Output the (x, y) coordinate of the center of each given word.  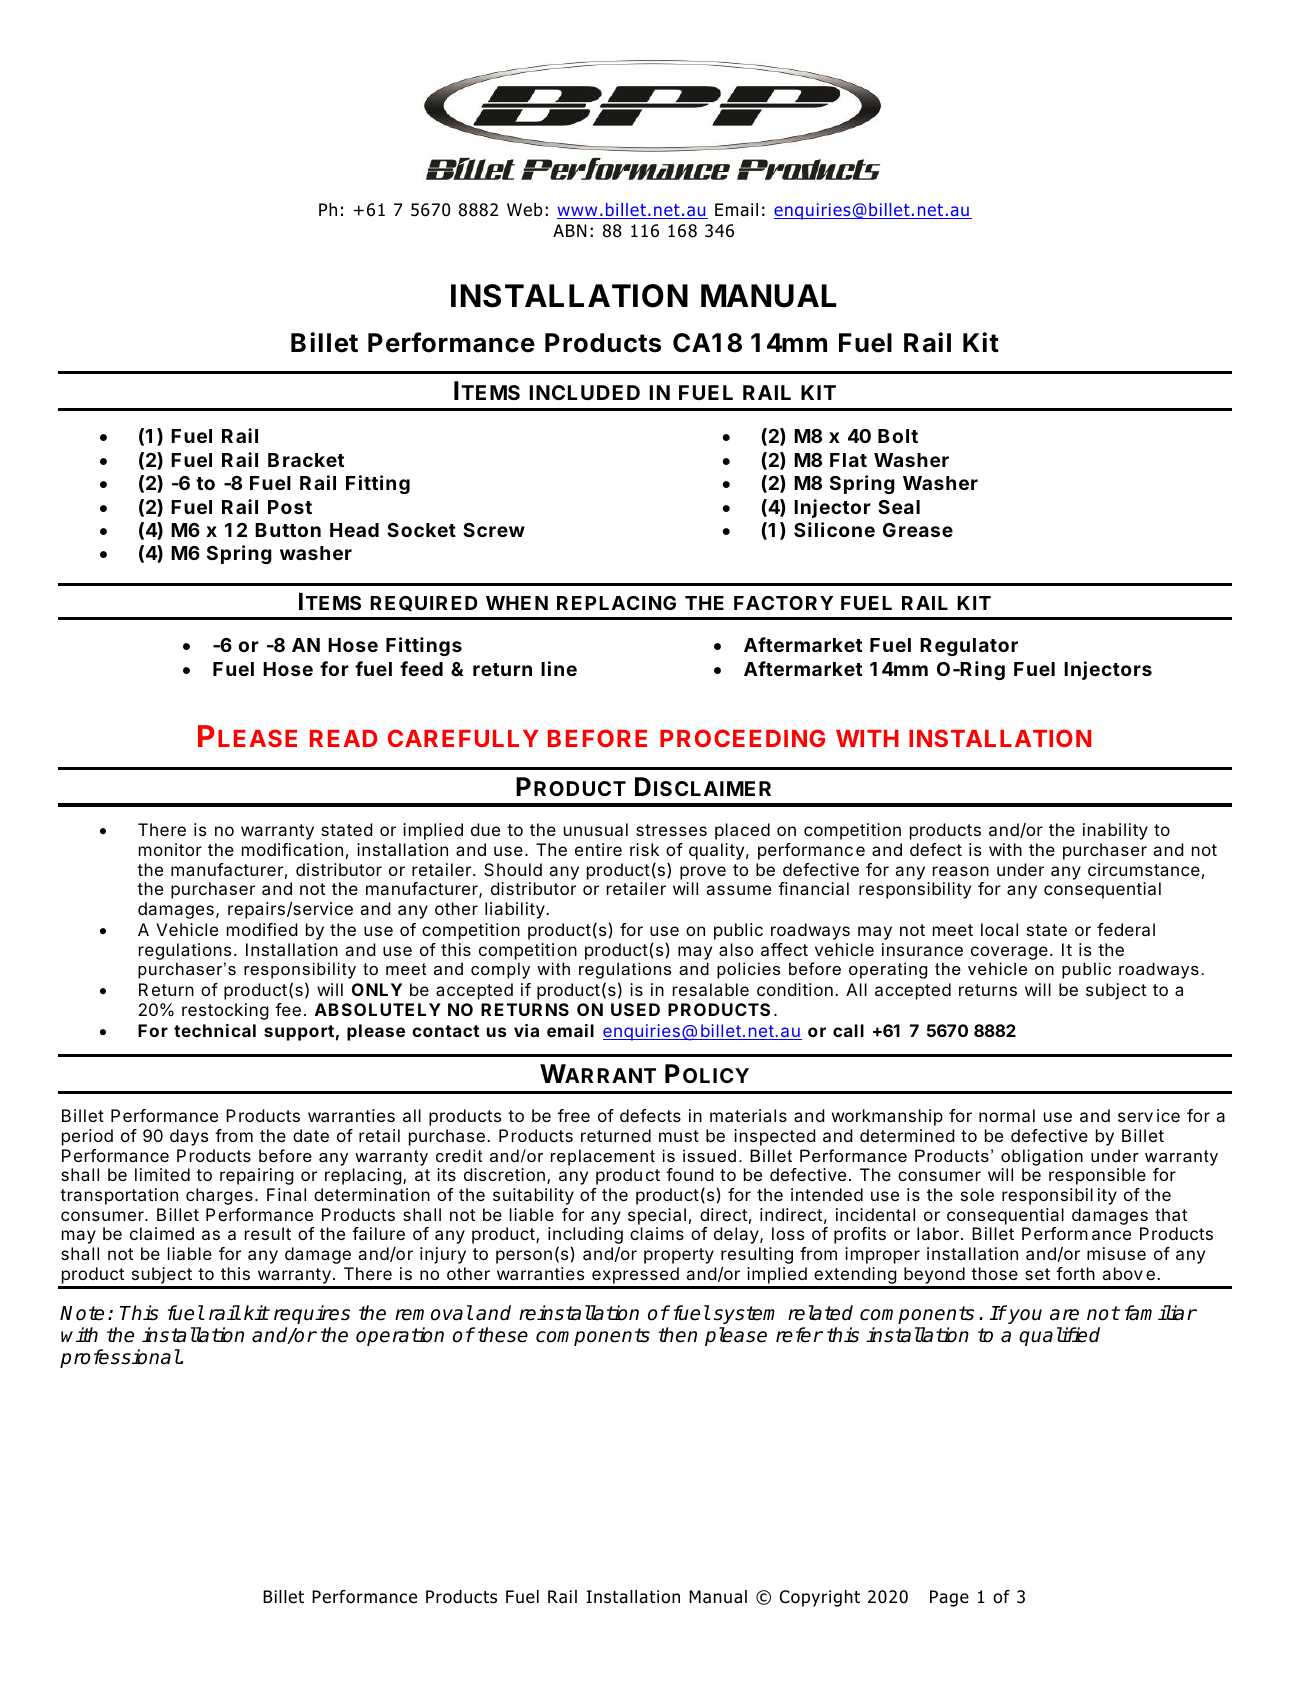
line (559, 668)
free (574, 1115)
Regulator (969, 647)
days (189, 1137)
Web (525, 210)
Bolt (898, 436)
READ (343, 738)
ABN (570, 230)
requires (312, 1314)
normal (1007, 1115)
